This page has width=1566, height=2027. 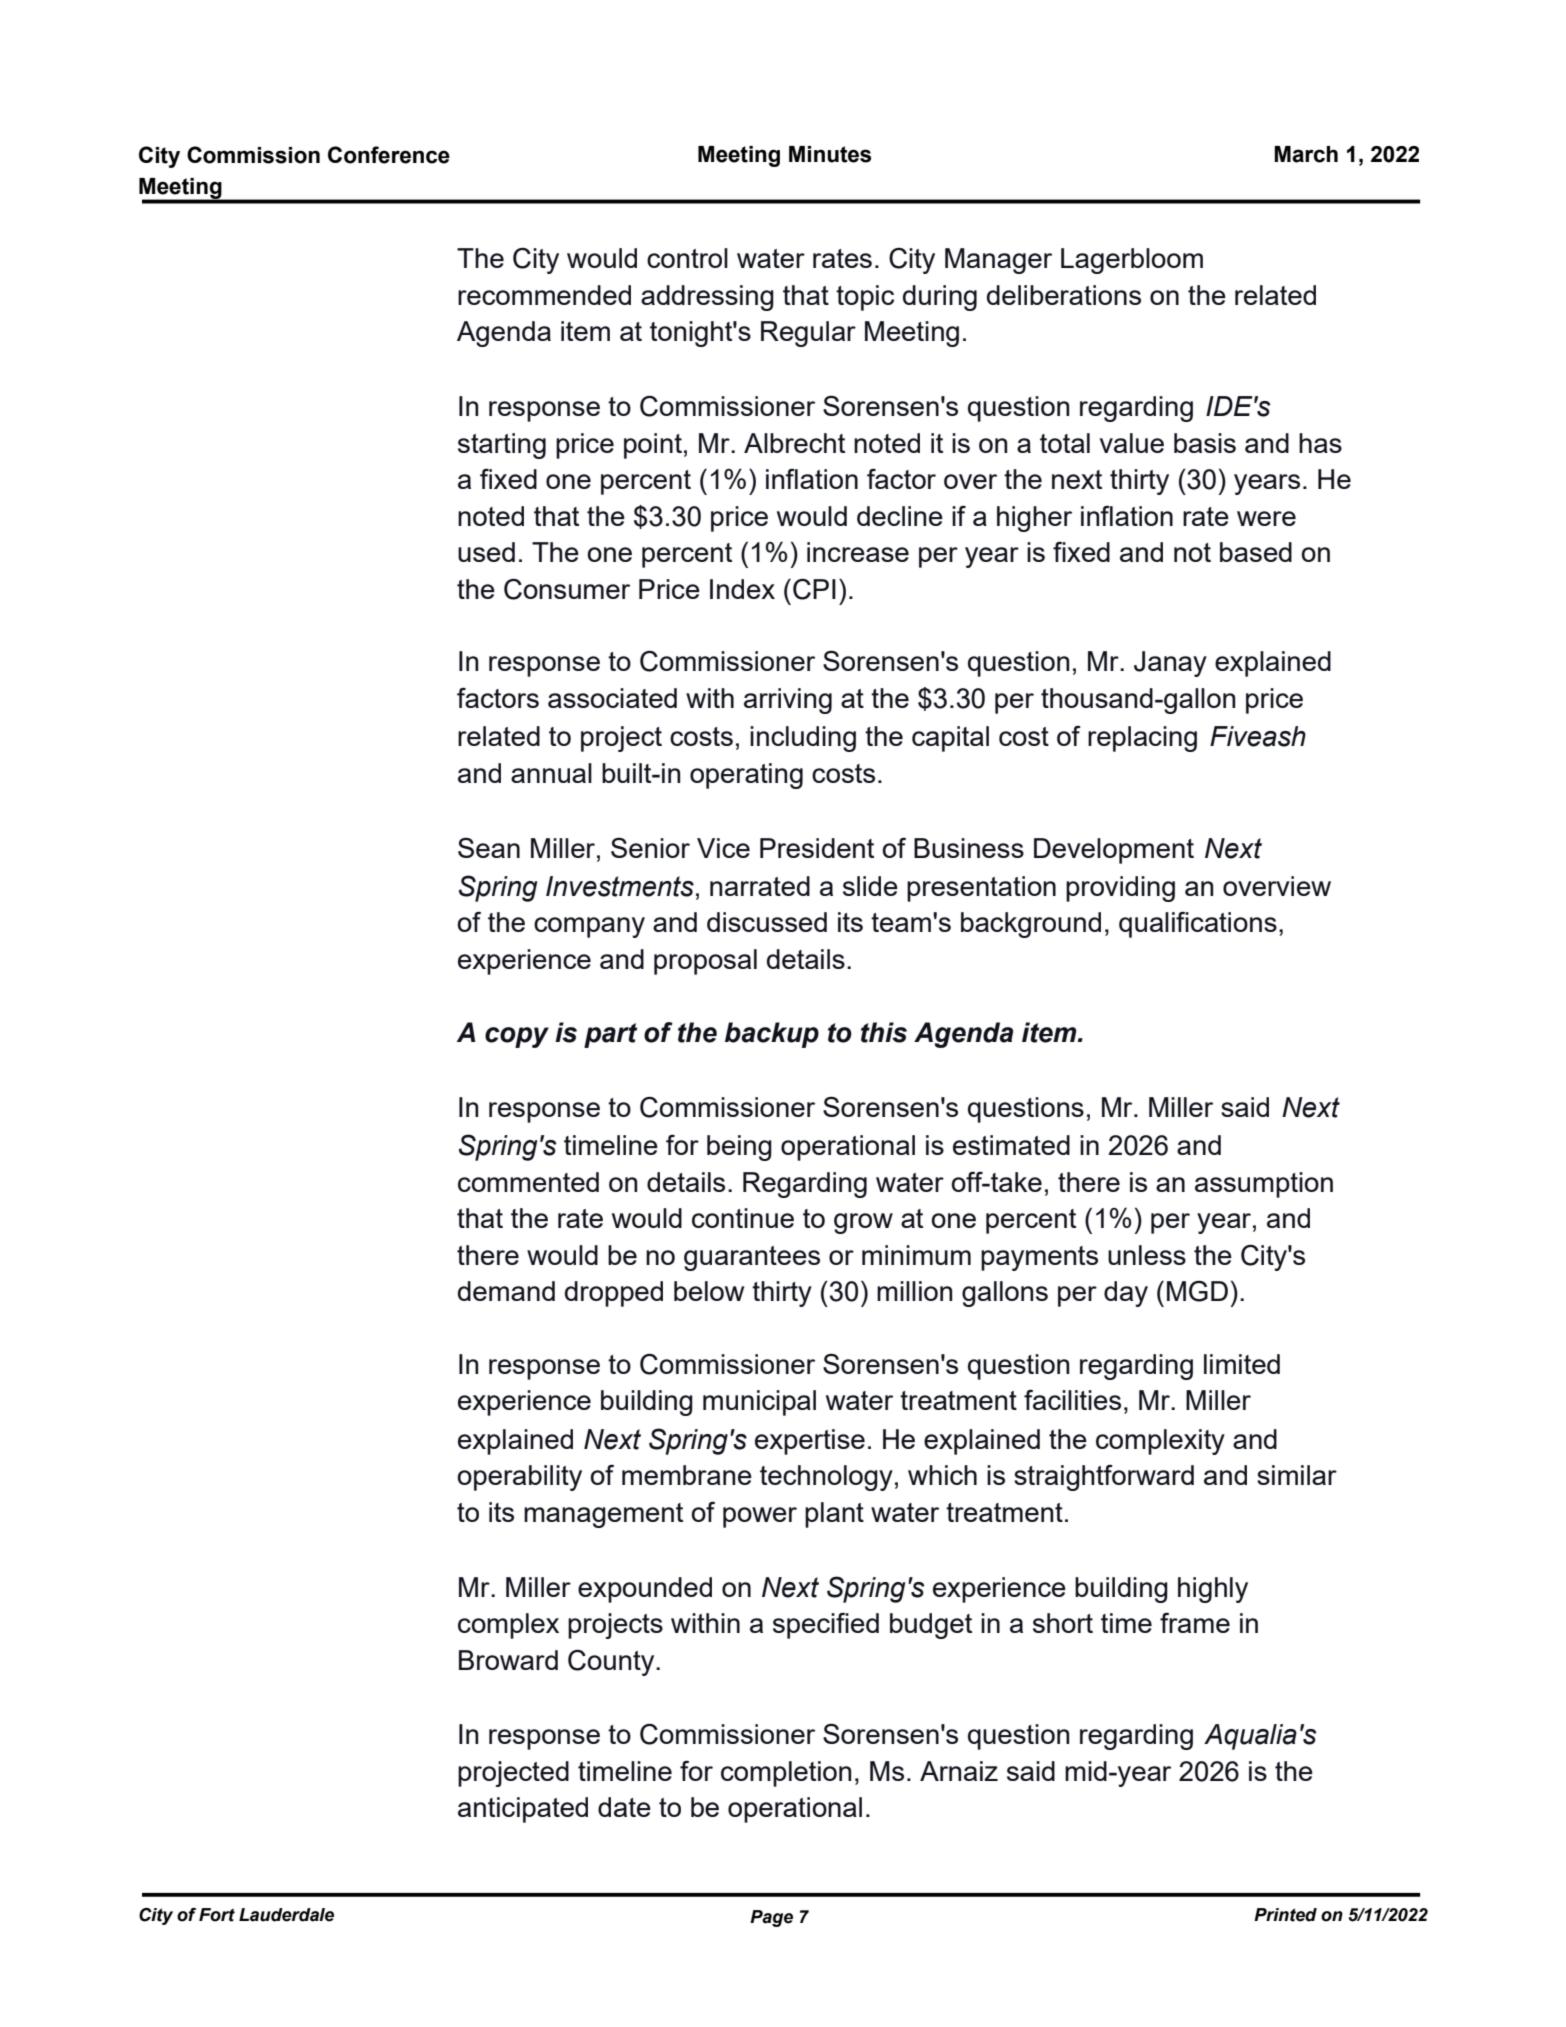 I want to click on Page, so click(x=771, y=1918).
